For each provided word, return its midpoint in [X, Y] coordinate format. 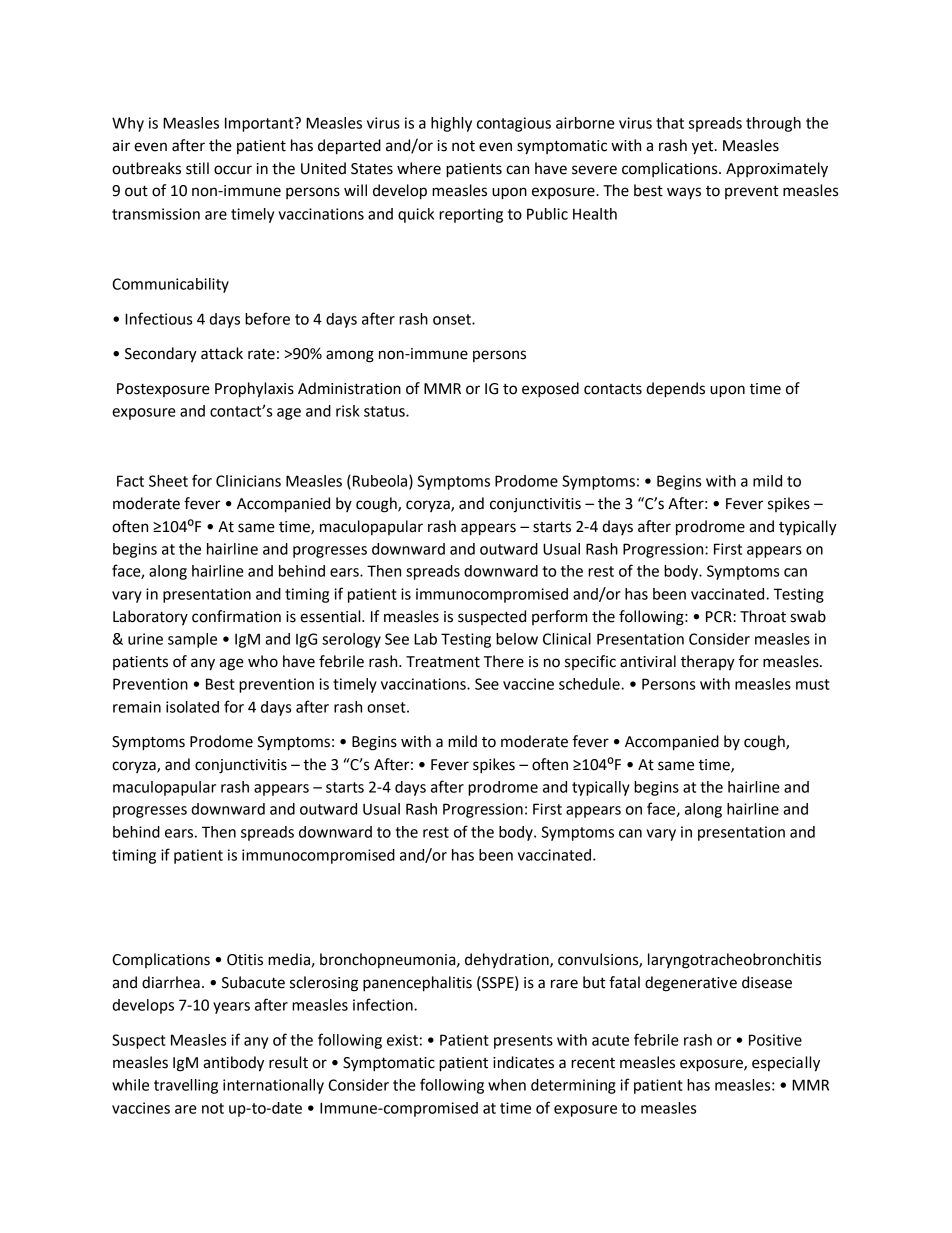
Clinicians [248, 481]
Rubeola [381, 482]
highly [451, 124]
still [197, 168]
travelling [186, 1086]
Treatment [443, 662]
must [813, 684]
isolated [192, 707]
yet [704, 148]
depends [675, 390]
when [507, 1085]
